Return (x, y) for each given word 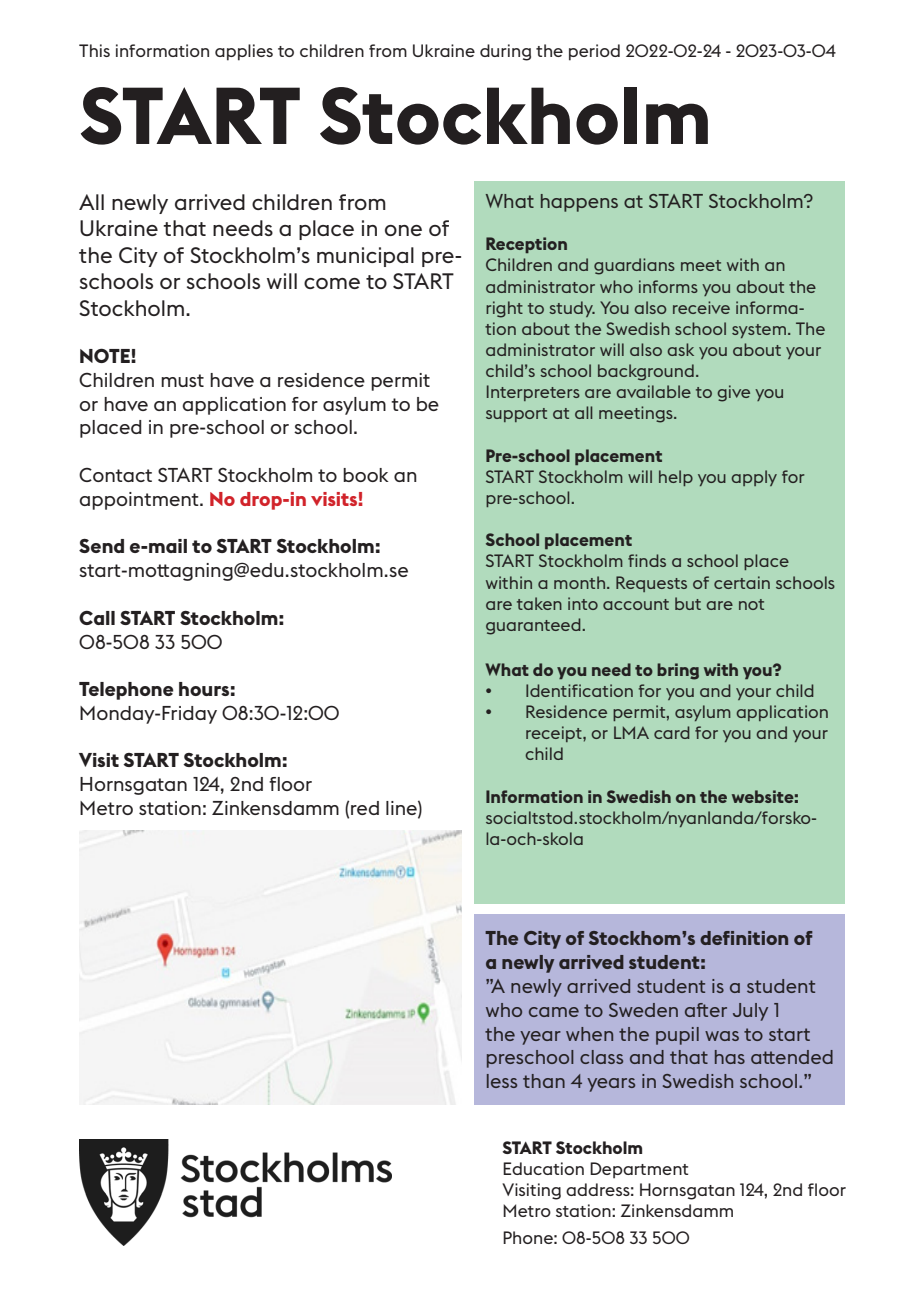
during (505, 52)
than (544, 1081)
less (502, 1081)
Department (639, 1170)
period (594, 52)
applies (244, 52)
